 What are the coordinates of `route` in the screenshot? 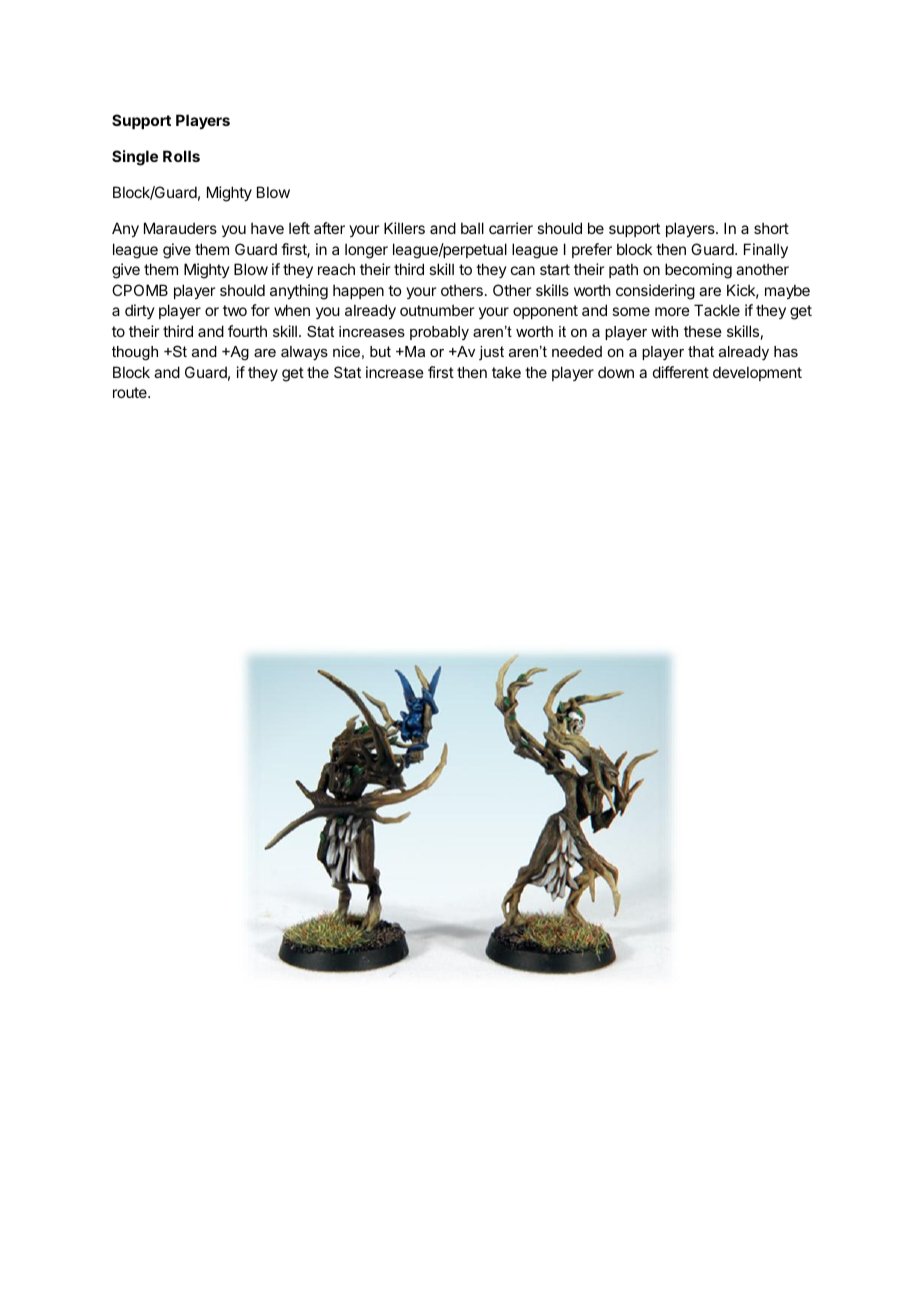 It's located at (131, 392).
